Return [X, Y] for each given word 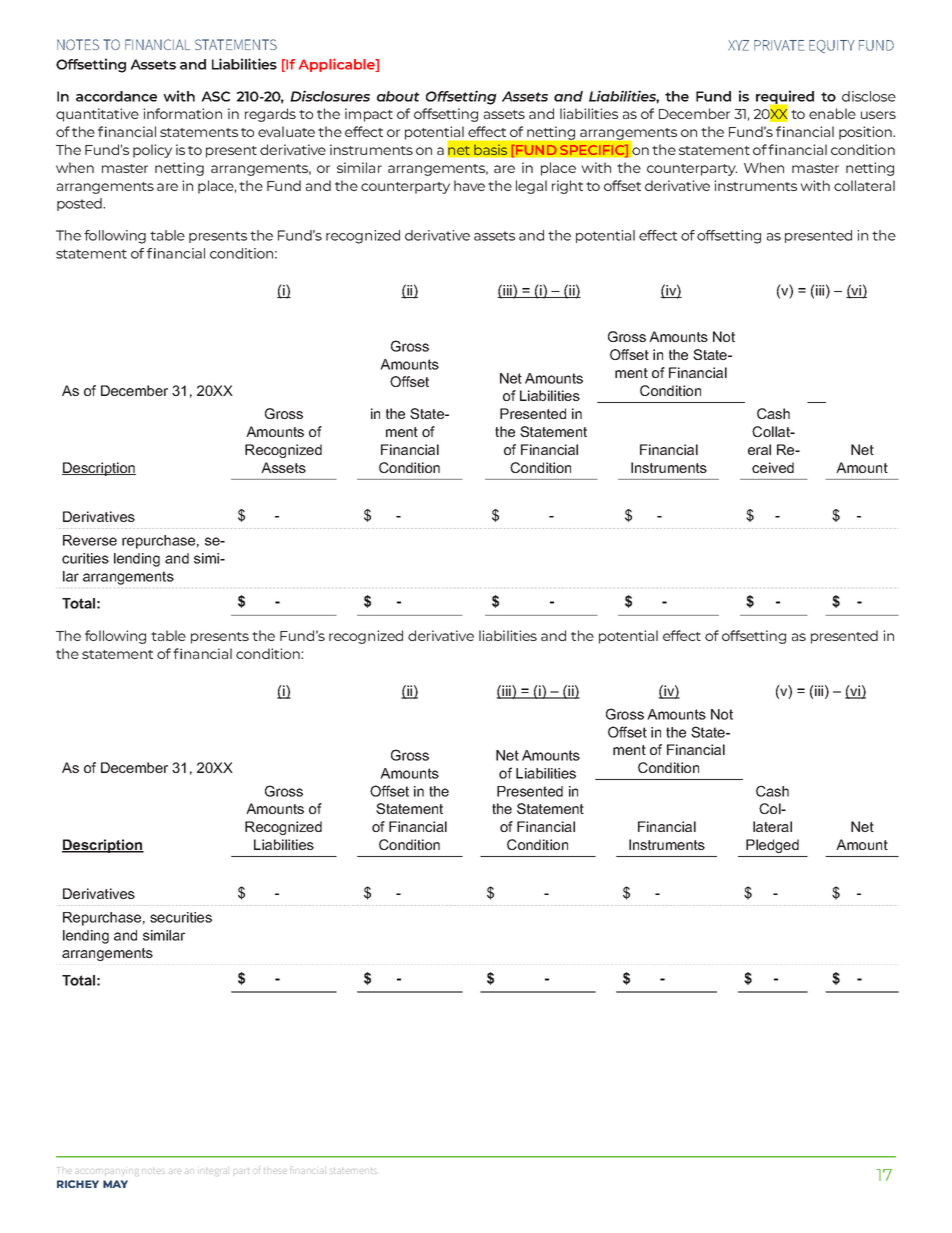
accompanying [108, 1172]
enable [832, 113]
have [469, 185]
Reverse [90, 540]
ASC [216, 96]
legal [531, 187]
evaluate [286, 131]
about [398, 96]
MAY [115, 1184]
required [785, 98]
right [567, 187]
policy [152, 151]
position [866, 133]
